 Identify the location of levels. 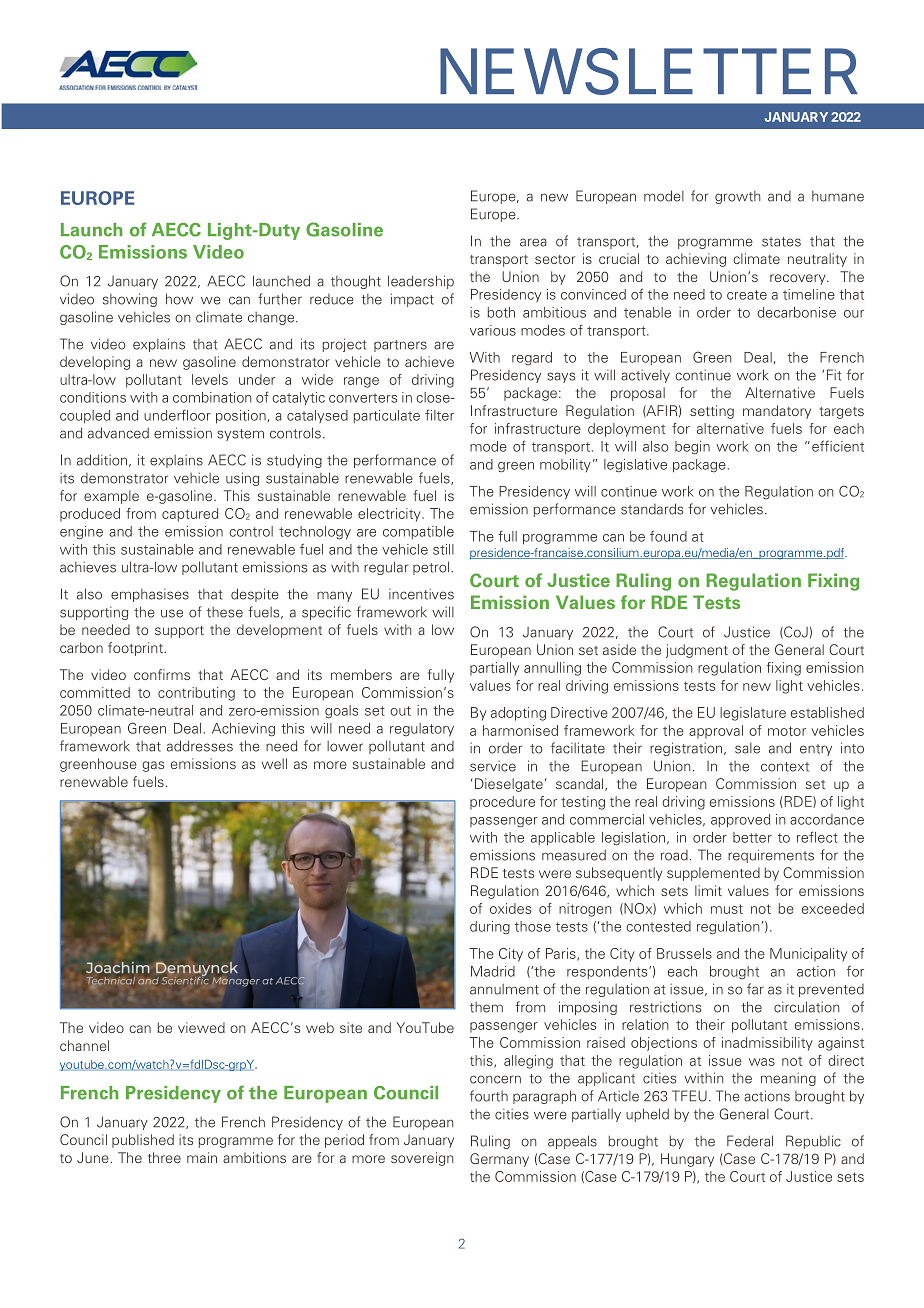
(210, 379).
